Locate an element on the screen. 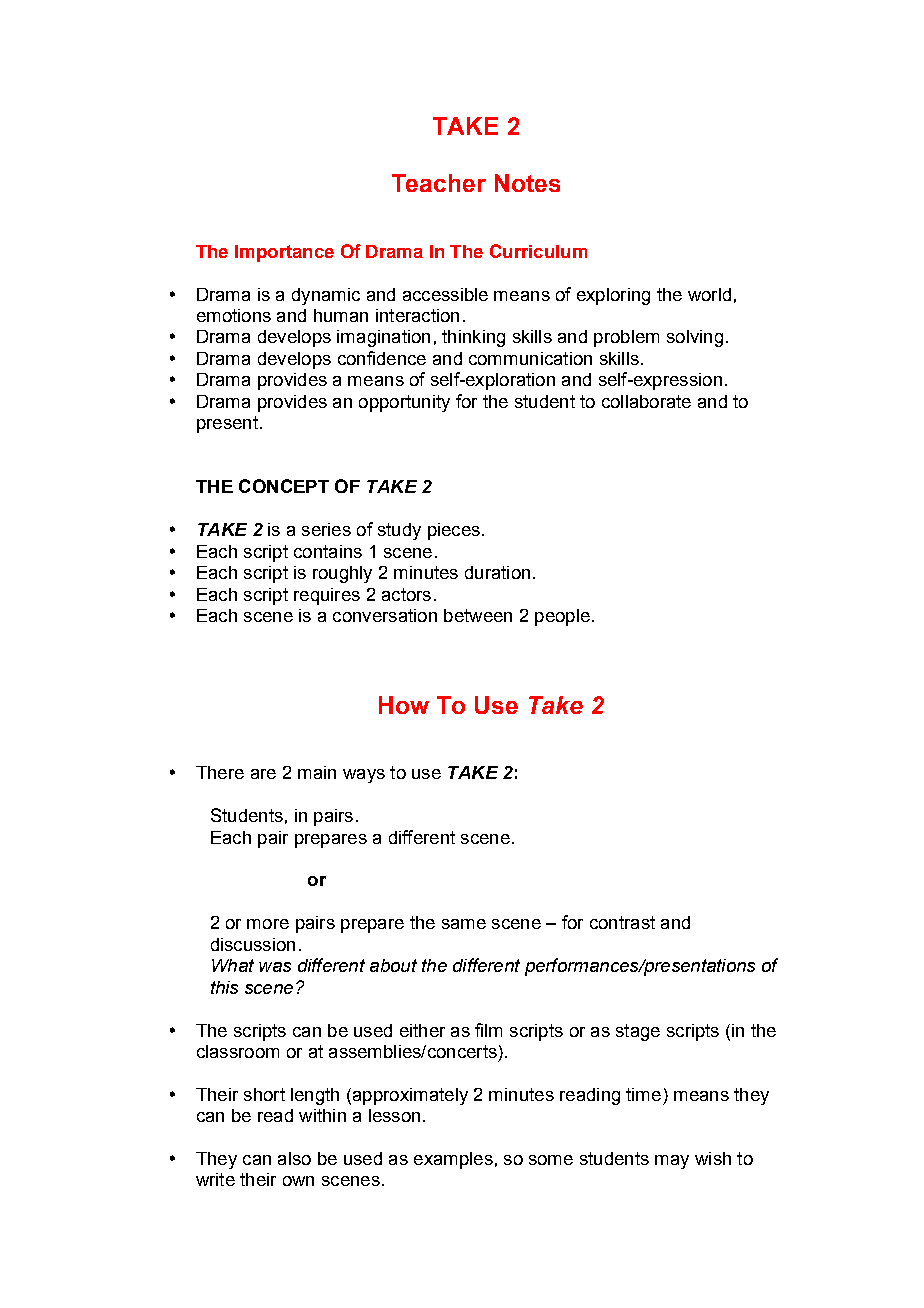  exploring is located at coordinates (613, 296).
